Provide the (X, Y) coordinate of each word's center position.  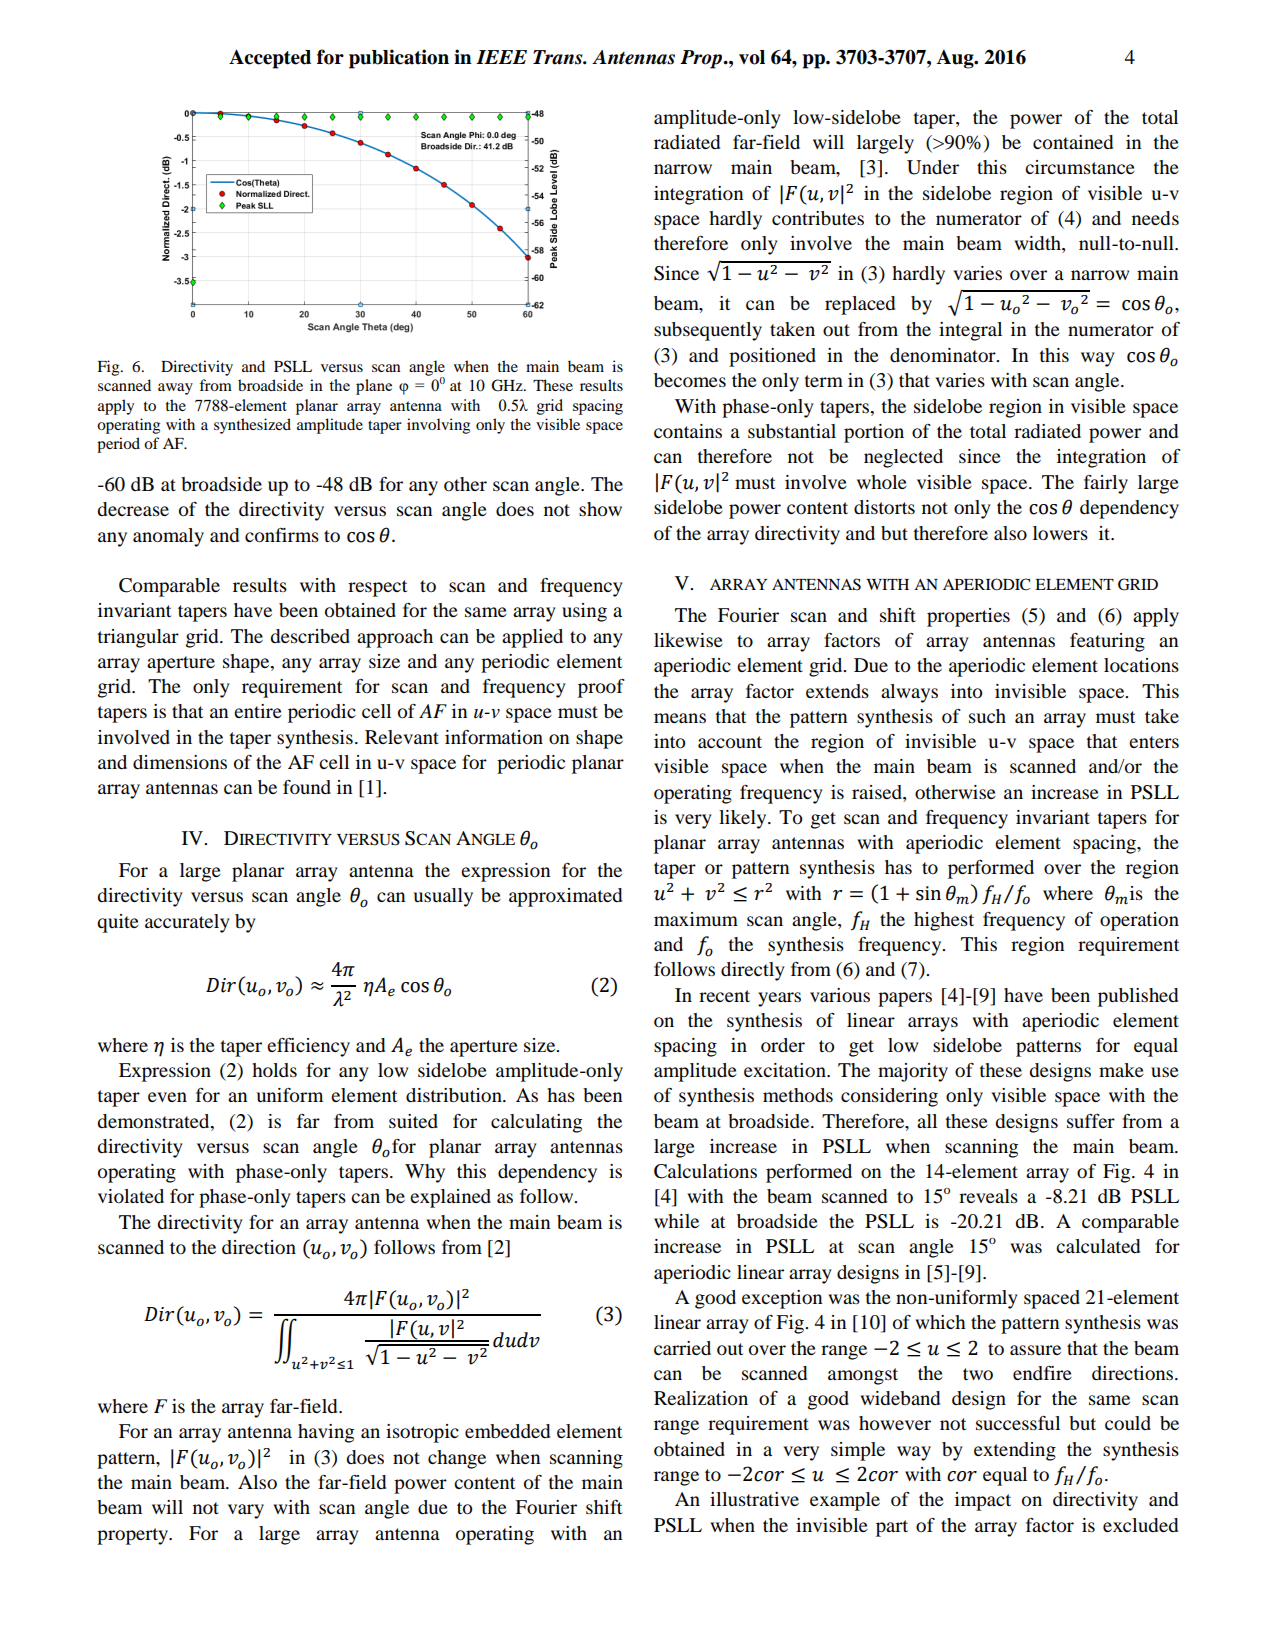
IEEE (501, 57)
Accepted (270, 59)
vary (246, 1511)
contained (1073, 142)
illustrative (754, 1499)
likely (744, 819)
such (987, 716)
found (307, 787)
